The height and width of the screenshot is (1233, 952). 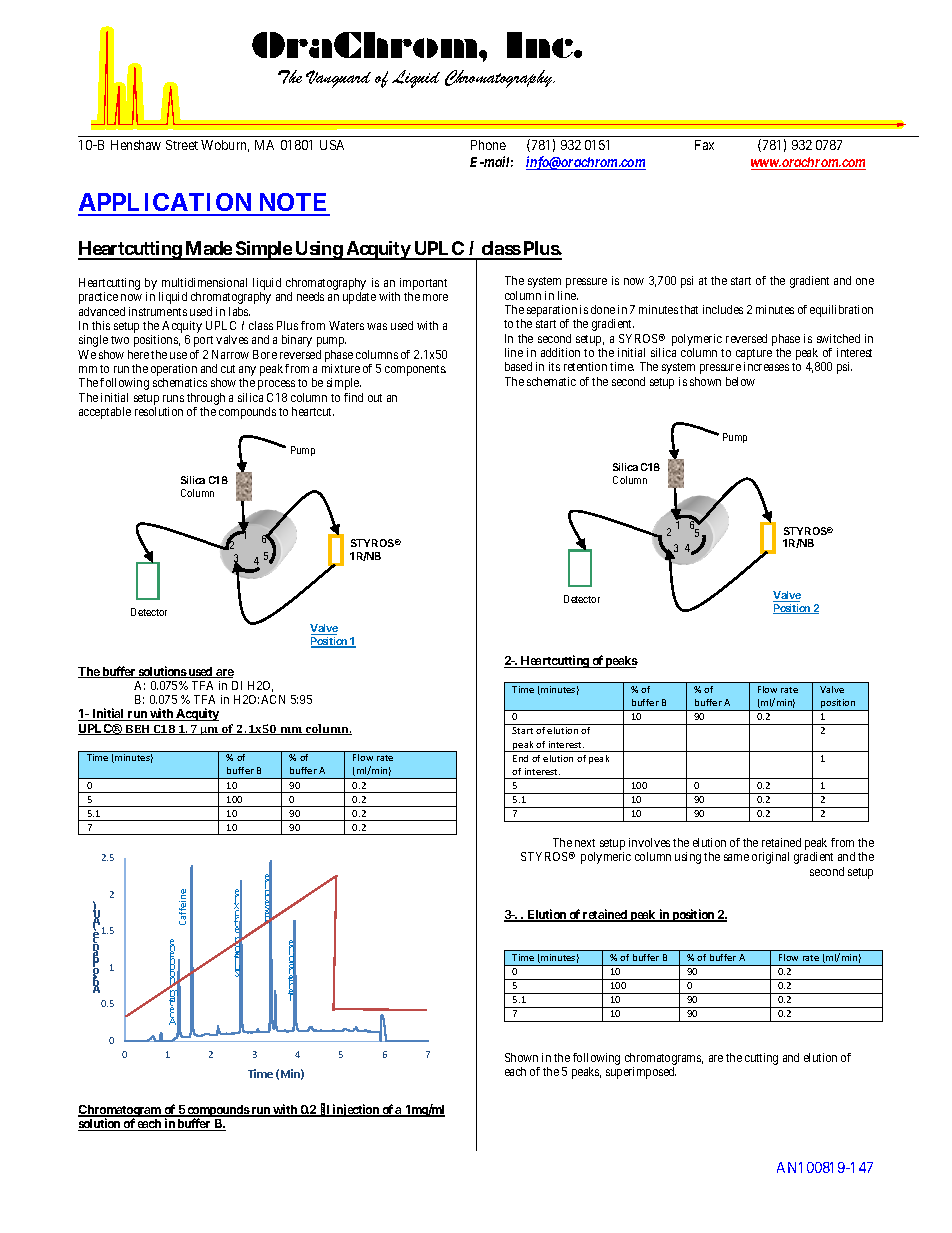 What do you see at coordinates (641, 1073) in the screenshot?
I see `superimposed` at bounding box center [641, 1073].
